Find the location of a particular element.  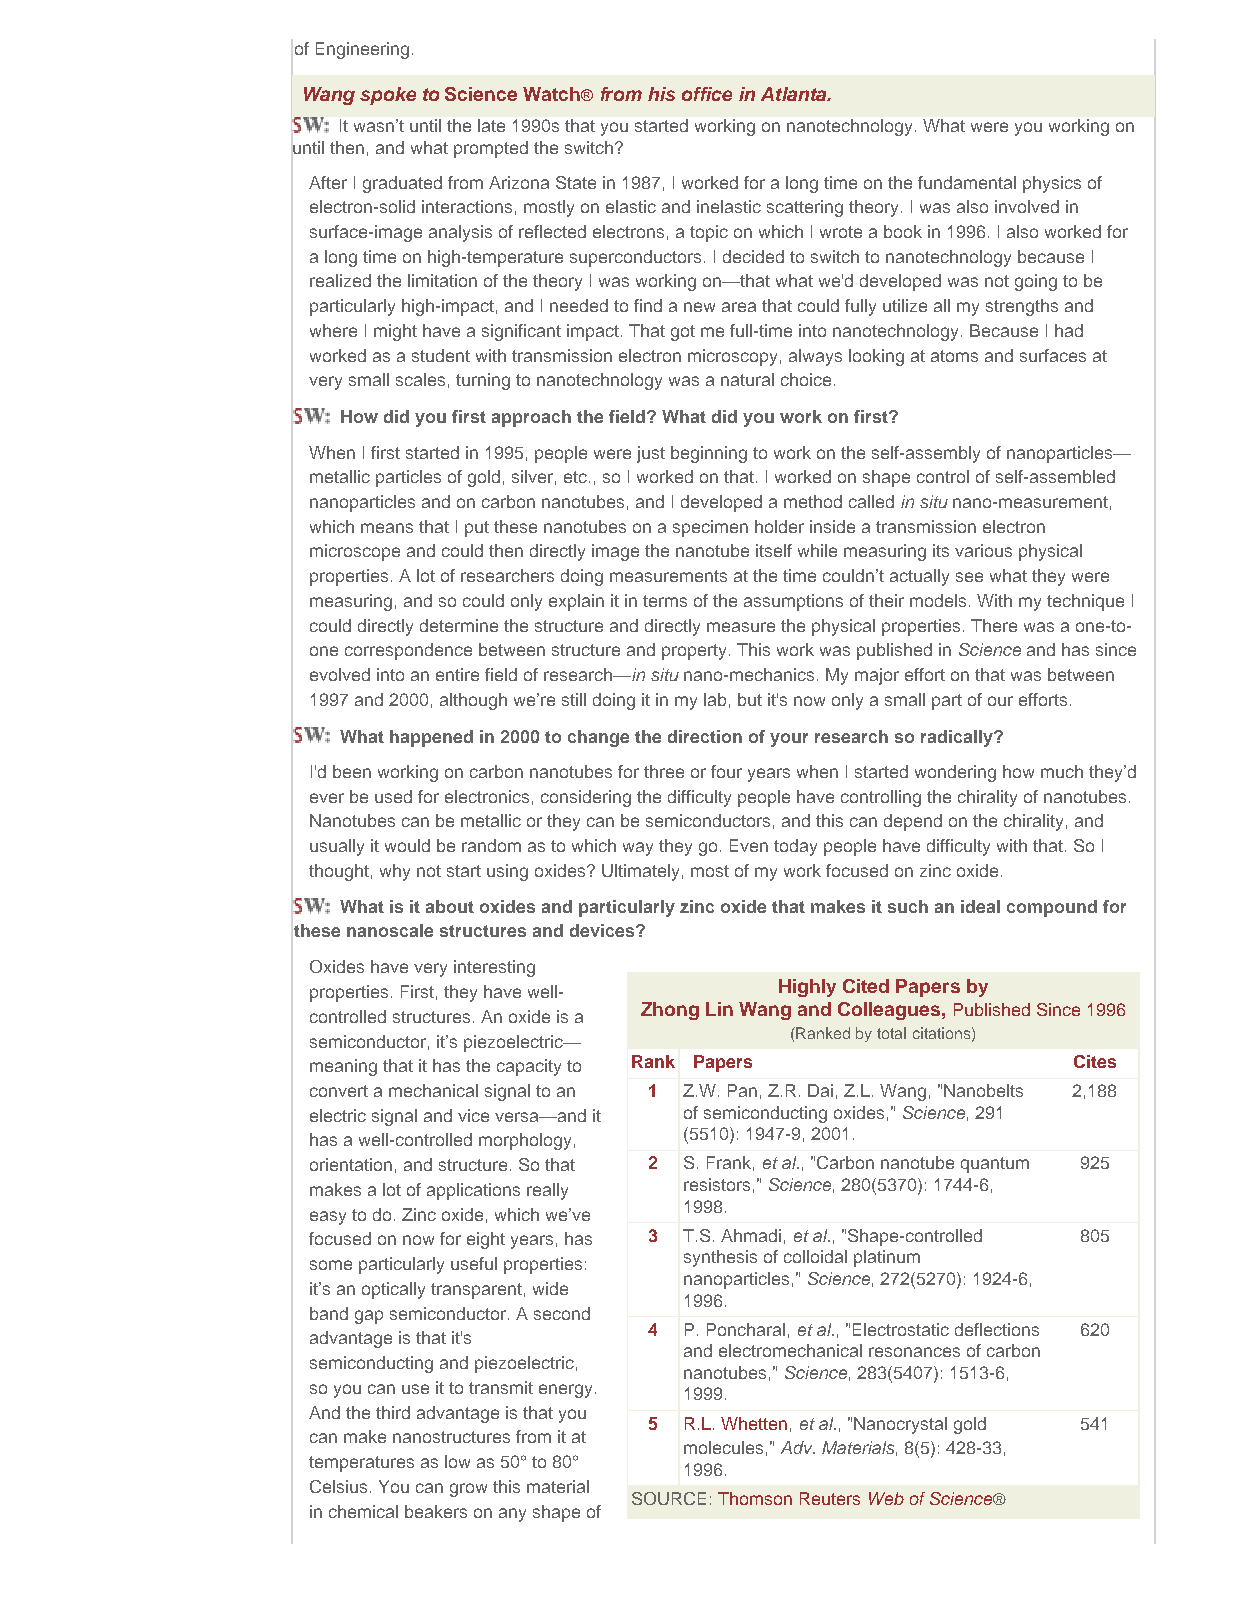

office is located at coordinates (707, 94).
